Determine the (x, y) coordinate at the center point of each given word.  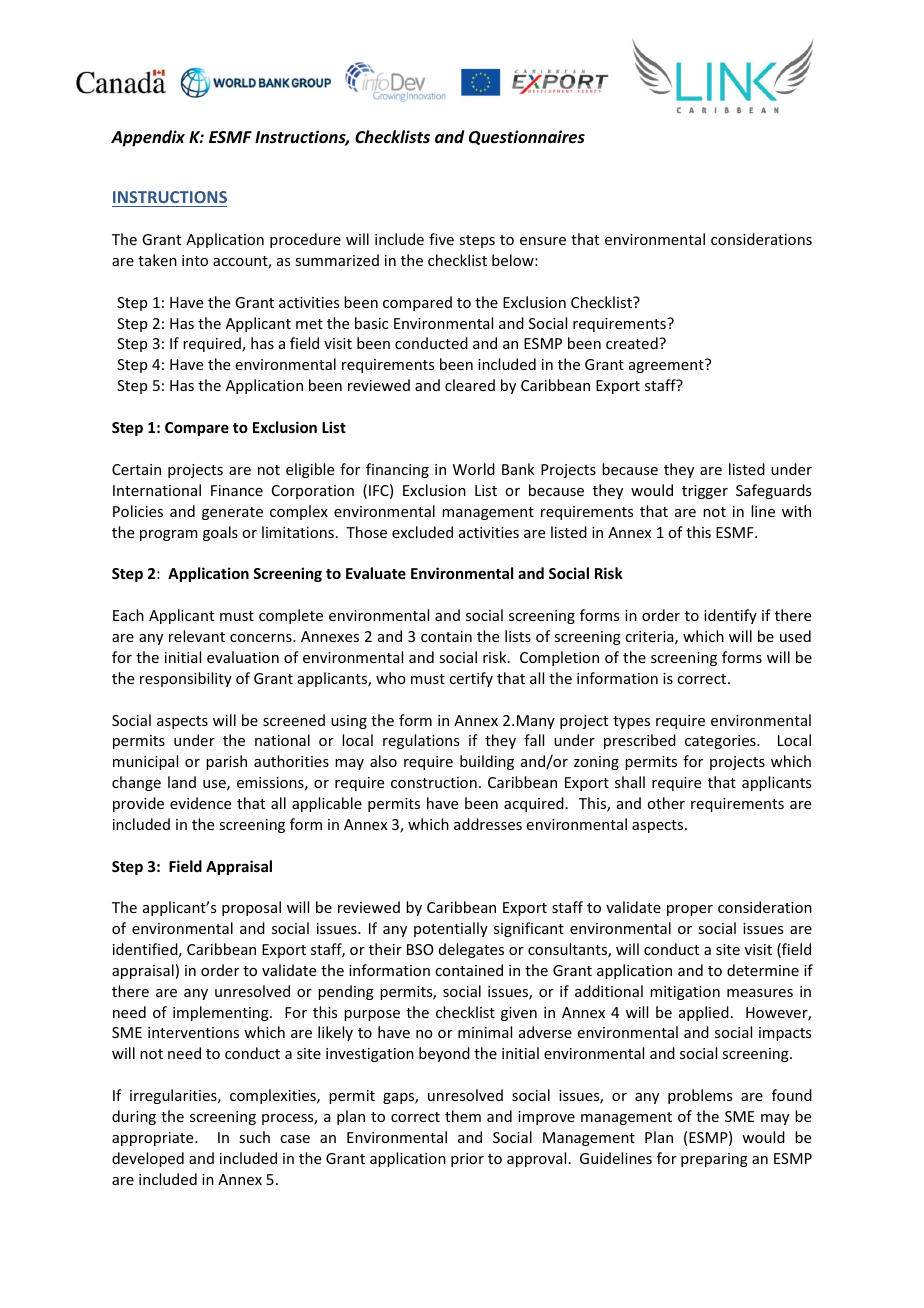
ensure (543, 241)
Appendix (148, 138)
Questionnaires (527, 137)
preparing (714, 1160)
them (463, 1116)
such (254, 1137)
